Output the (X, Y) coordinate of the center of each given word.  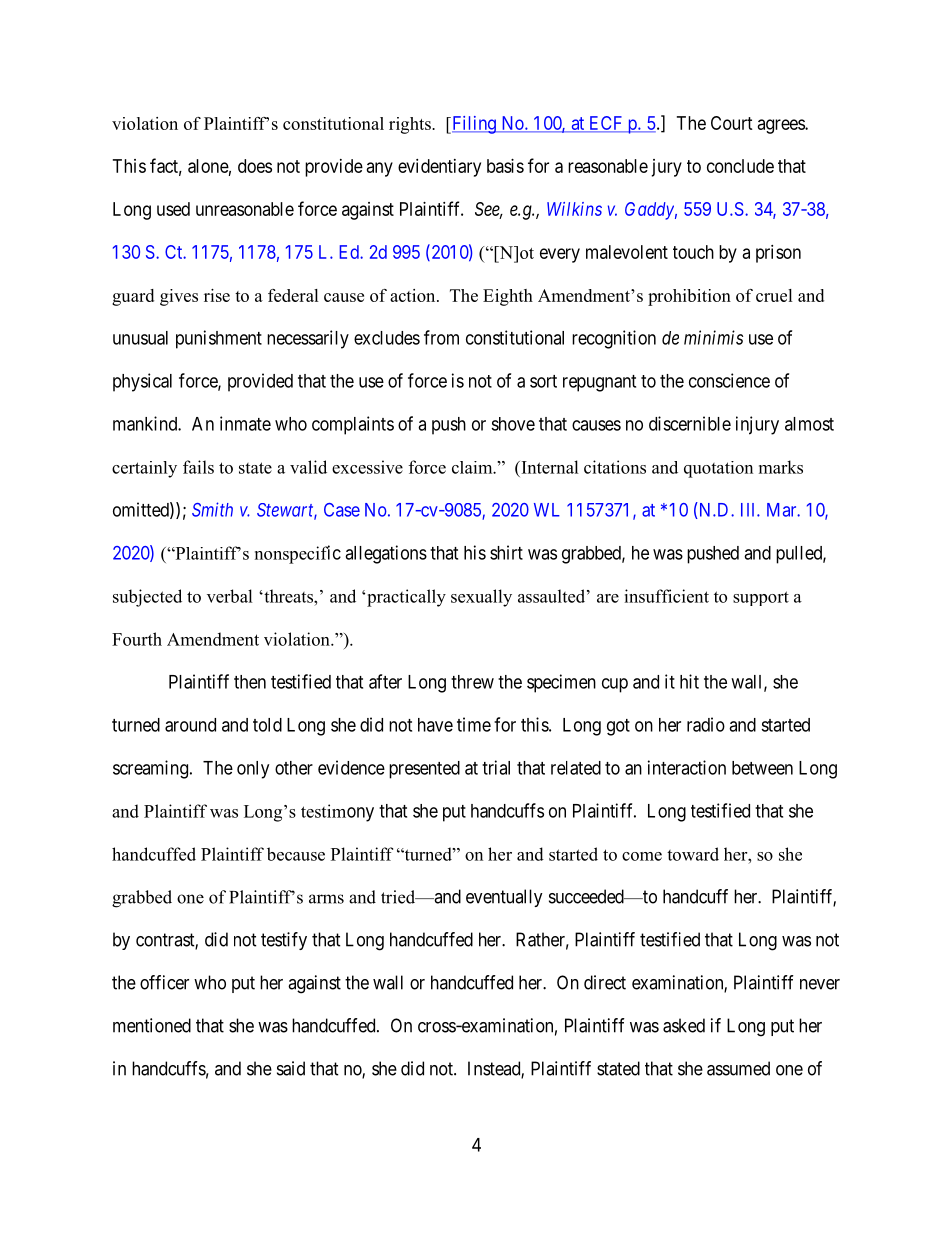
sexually (481, 598)
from (441, 337)
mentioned (152, 1025)
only (253, 770)
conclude (740, 166)
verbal (230, 596)
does (255, 166)
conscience (729, 380)
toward (693, 854)
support (761, 598)
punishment (219, 339)
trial (496, 767)
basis (505, 166)
